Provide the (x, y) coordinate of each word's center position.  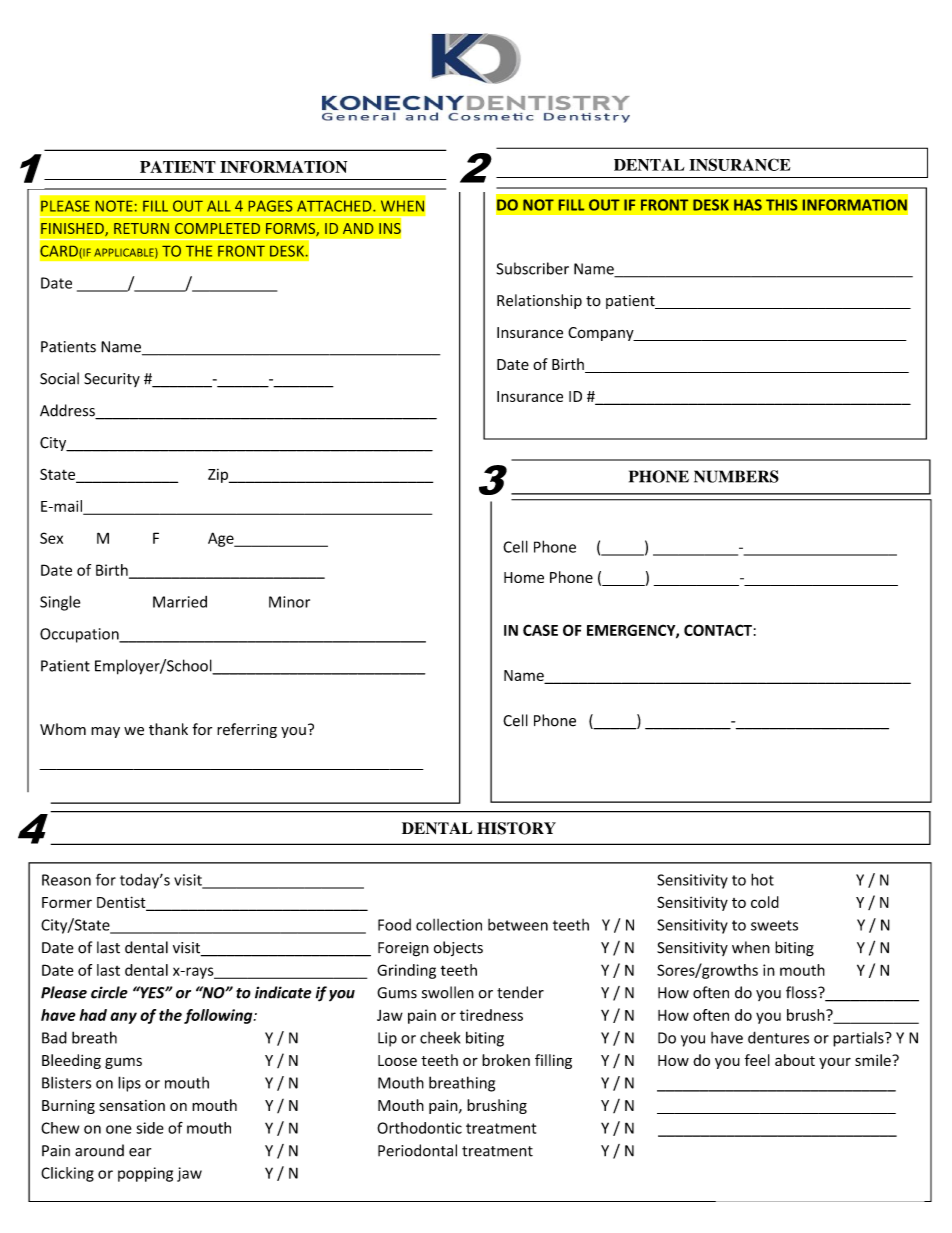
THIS (781, 205)
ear (140, 1152)
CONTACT (718, 630)
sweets (774, 925)
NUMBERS (736, 476)
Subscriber (533, 268)
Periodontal (417, 1150)
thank (168, 729)
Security (112, 380)
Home (524, 577)
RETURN (141, 228)
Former (67, 902)
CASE (540, 630)
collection (449, 925)
